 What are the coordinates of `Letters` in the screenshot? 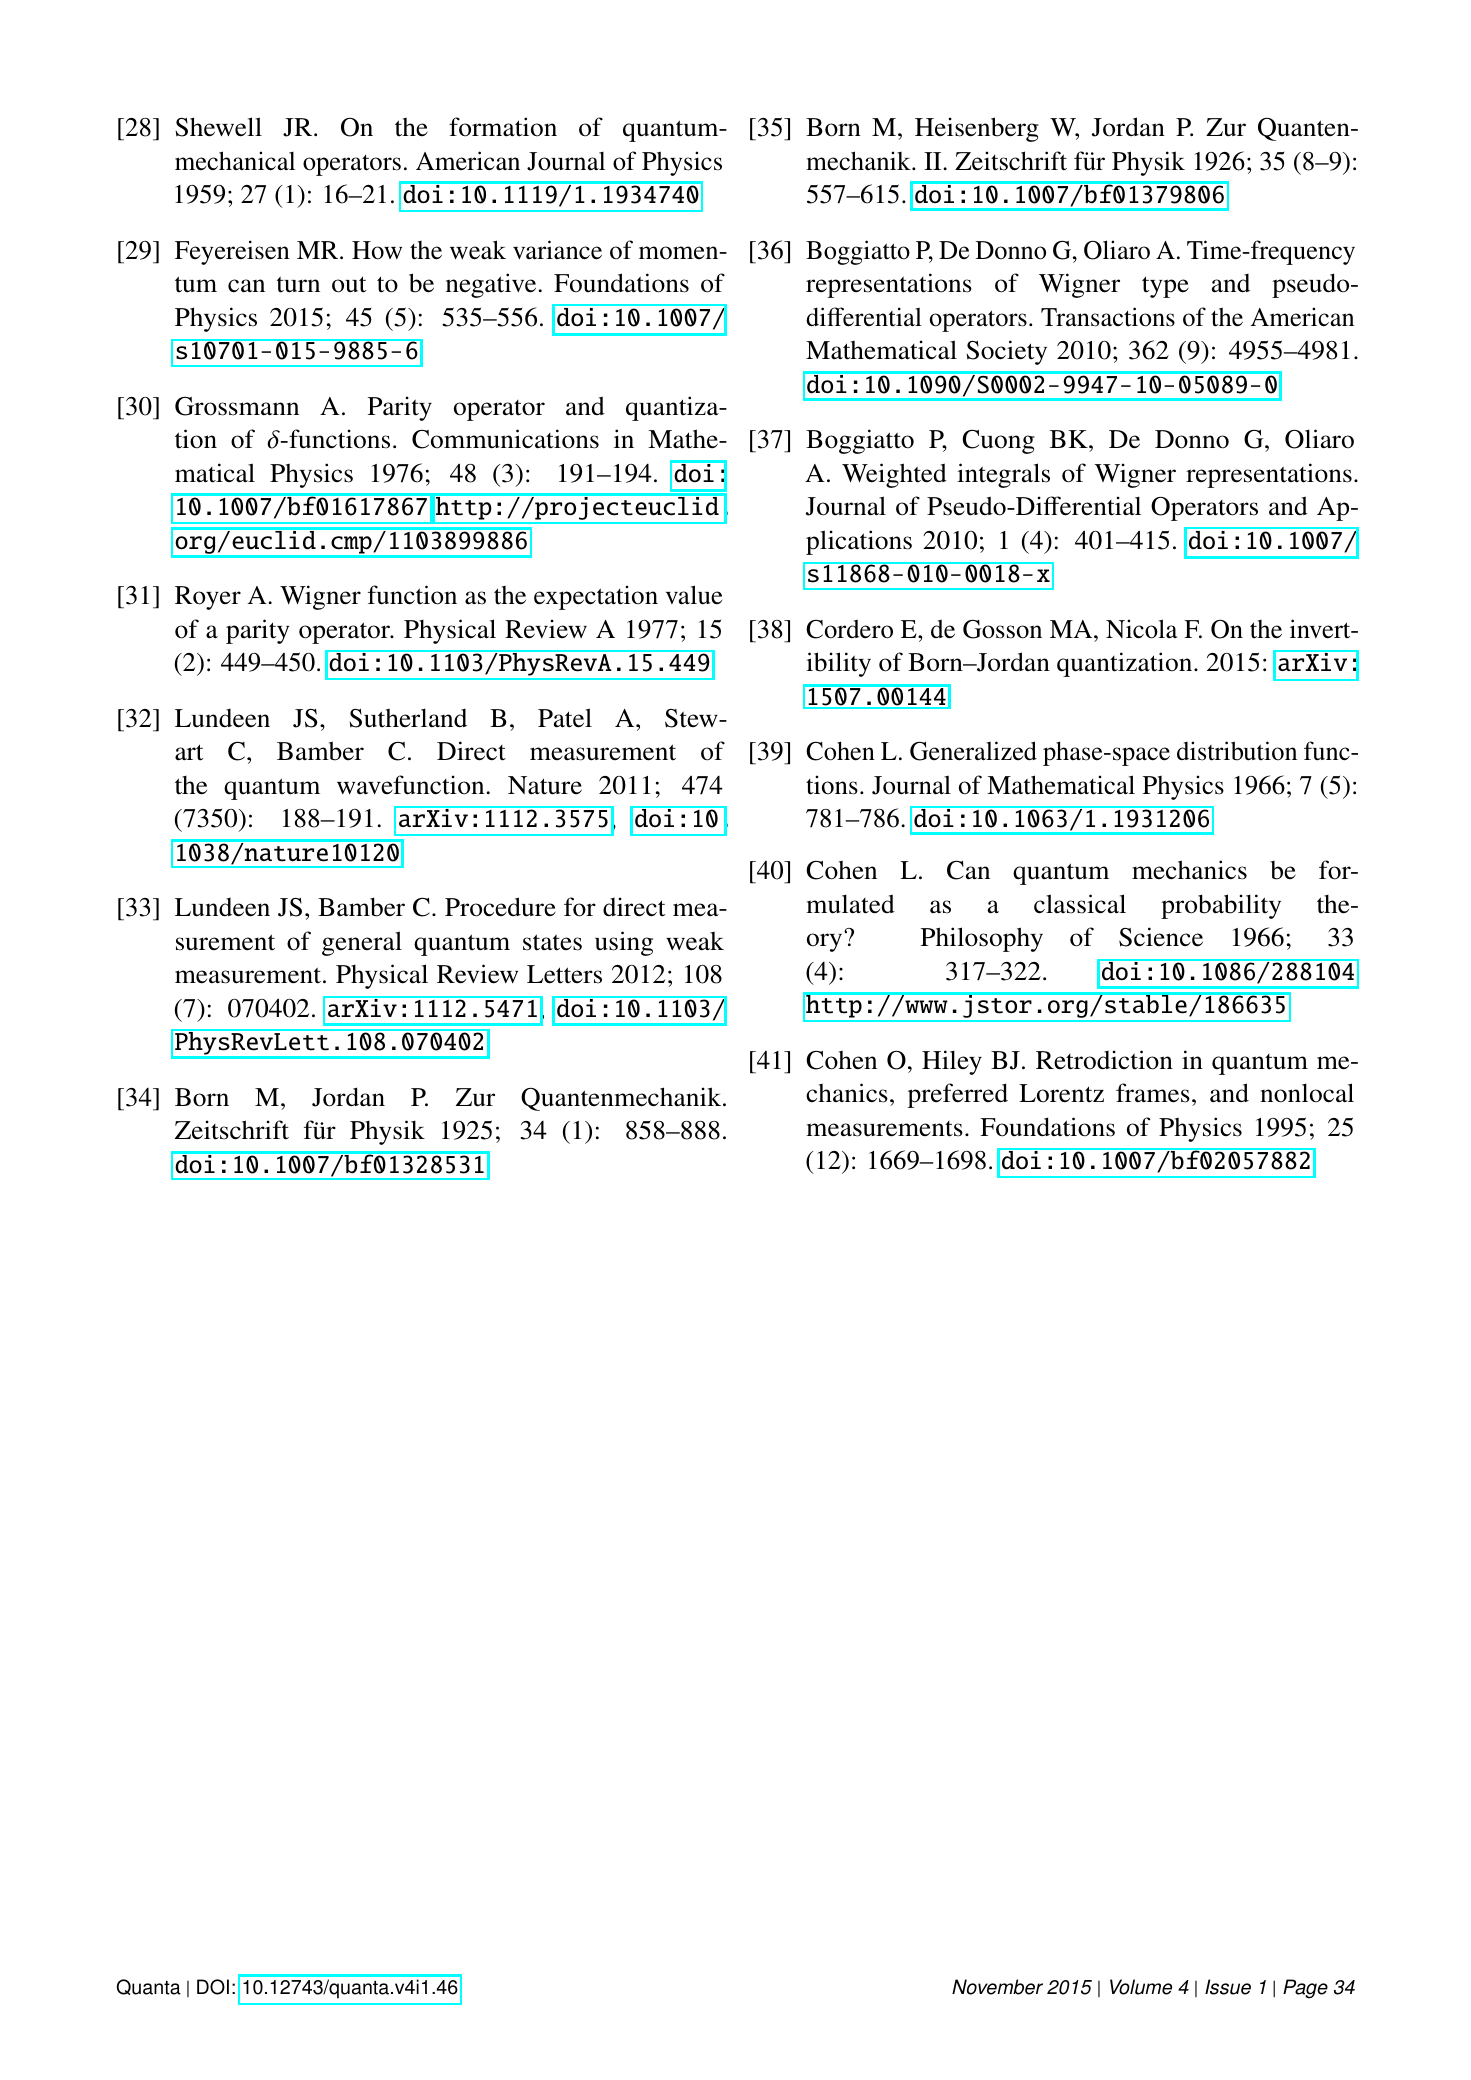 It's located at (564, 974).
